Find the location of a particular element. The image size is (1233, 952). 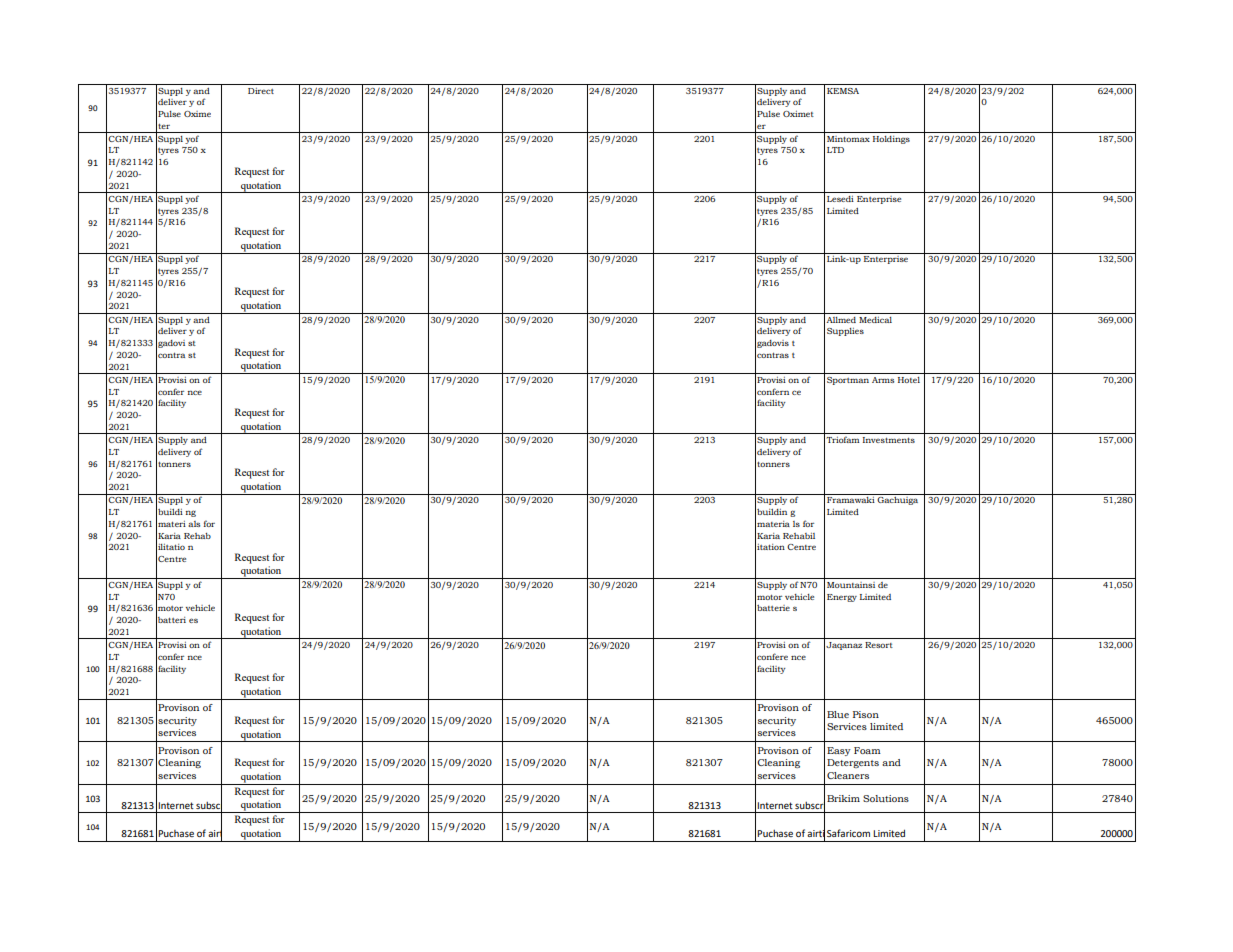

Easy is located at coordinates (839, 751).
